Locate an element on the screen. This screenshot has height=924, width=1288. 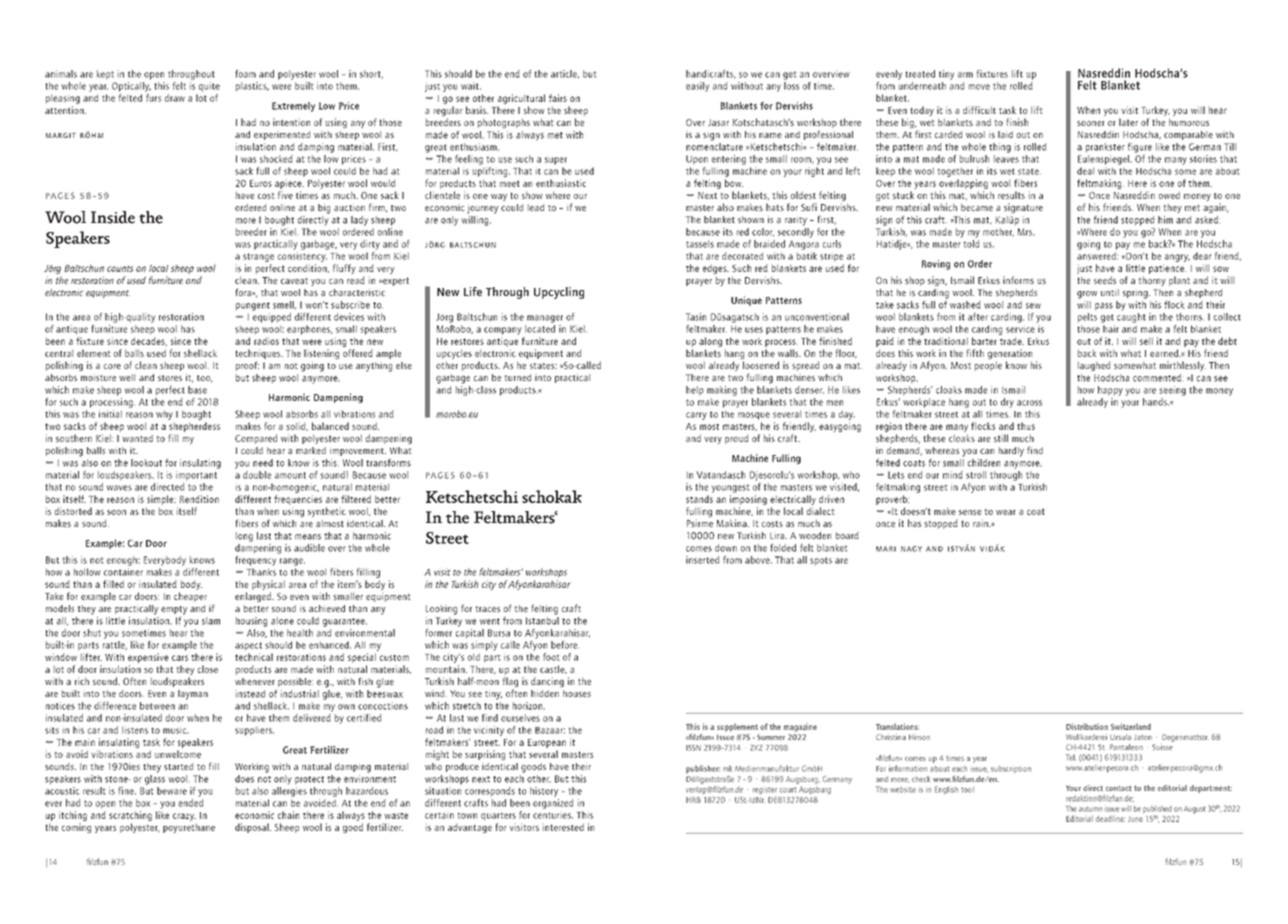
hair is located at coordinates (1111, 329).
